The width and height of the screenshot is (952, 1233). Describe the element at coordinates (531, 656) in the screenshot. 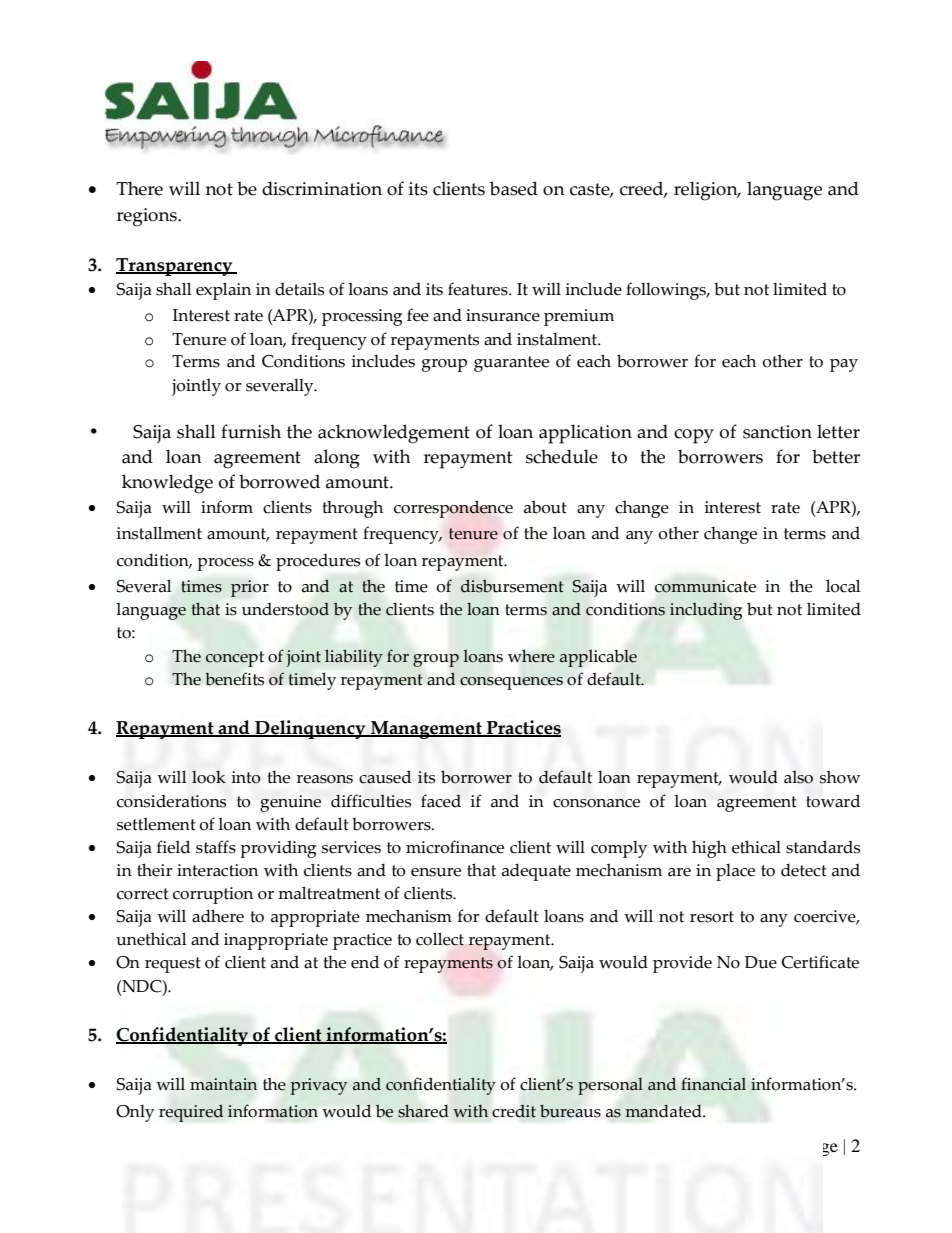

I see `where` at that location.
